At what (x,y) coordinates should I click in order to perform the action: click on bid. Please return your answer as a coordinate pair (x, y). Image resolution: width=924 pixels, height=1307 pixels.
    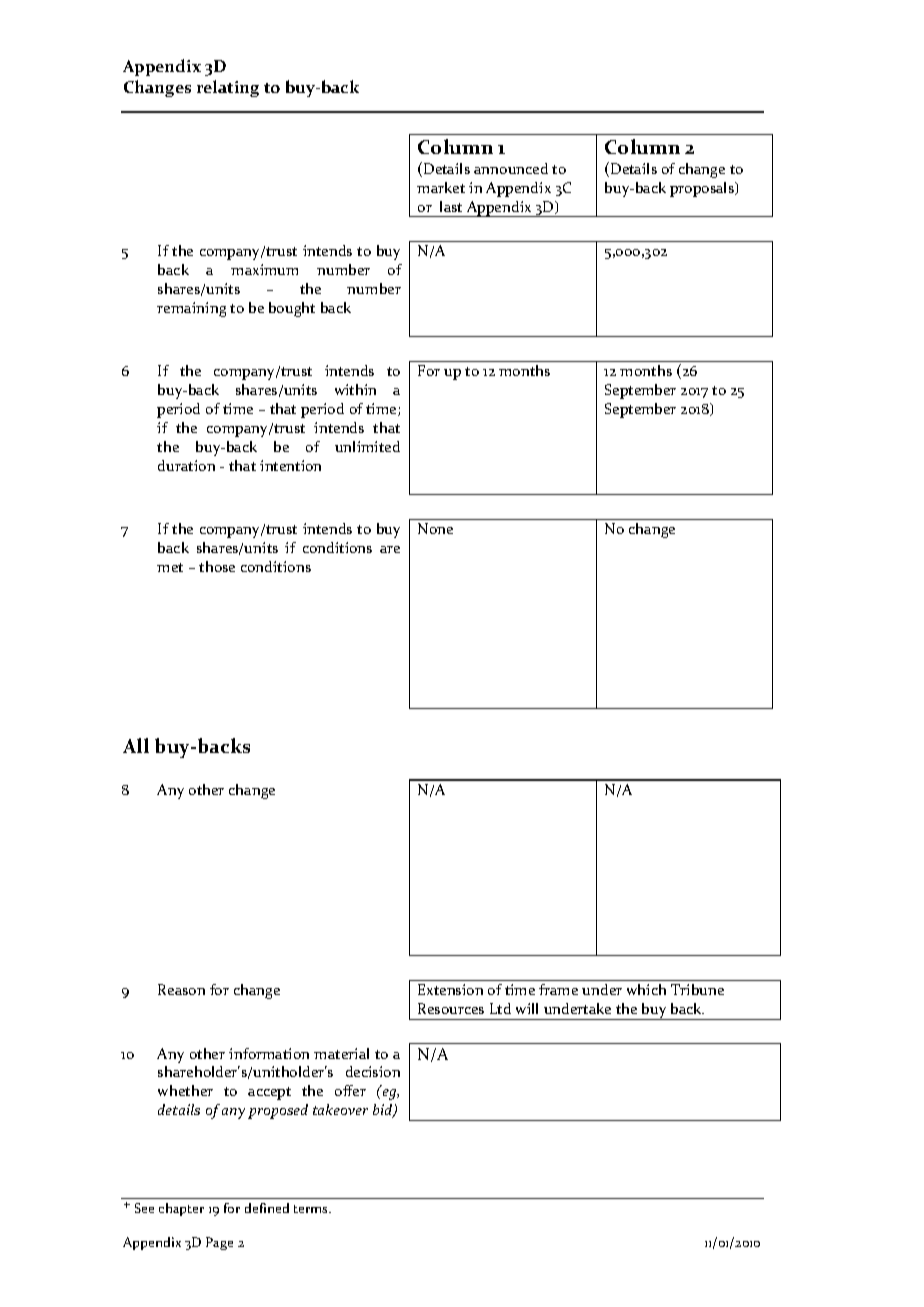
    Looking at the image, I should click on (384, 1111).
